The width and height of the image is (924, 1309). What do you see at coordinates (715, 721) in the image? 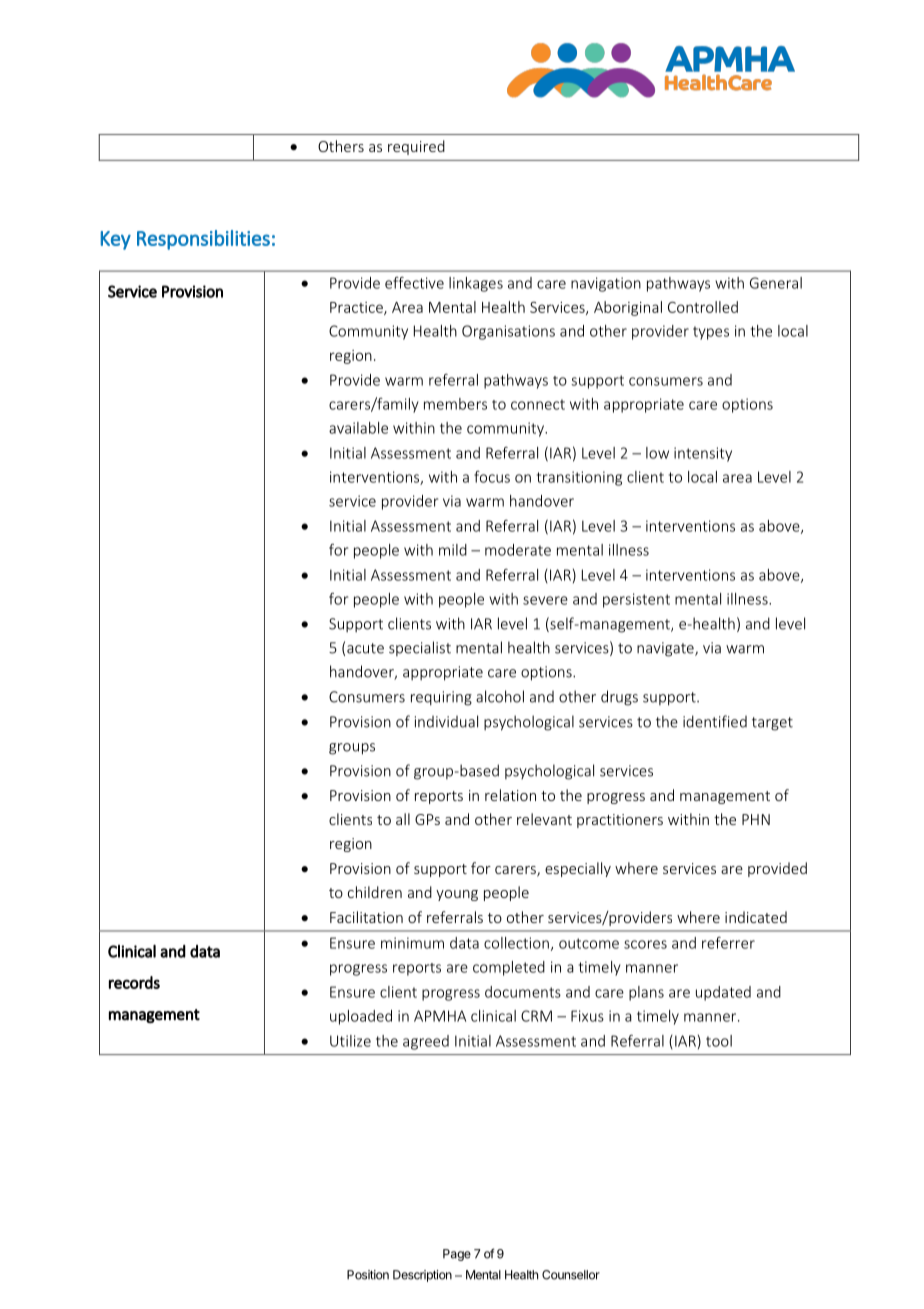
I see `identified` at bounding box center [715, 721].
